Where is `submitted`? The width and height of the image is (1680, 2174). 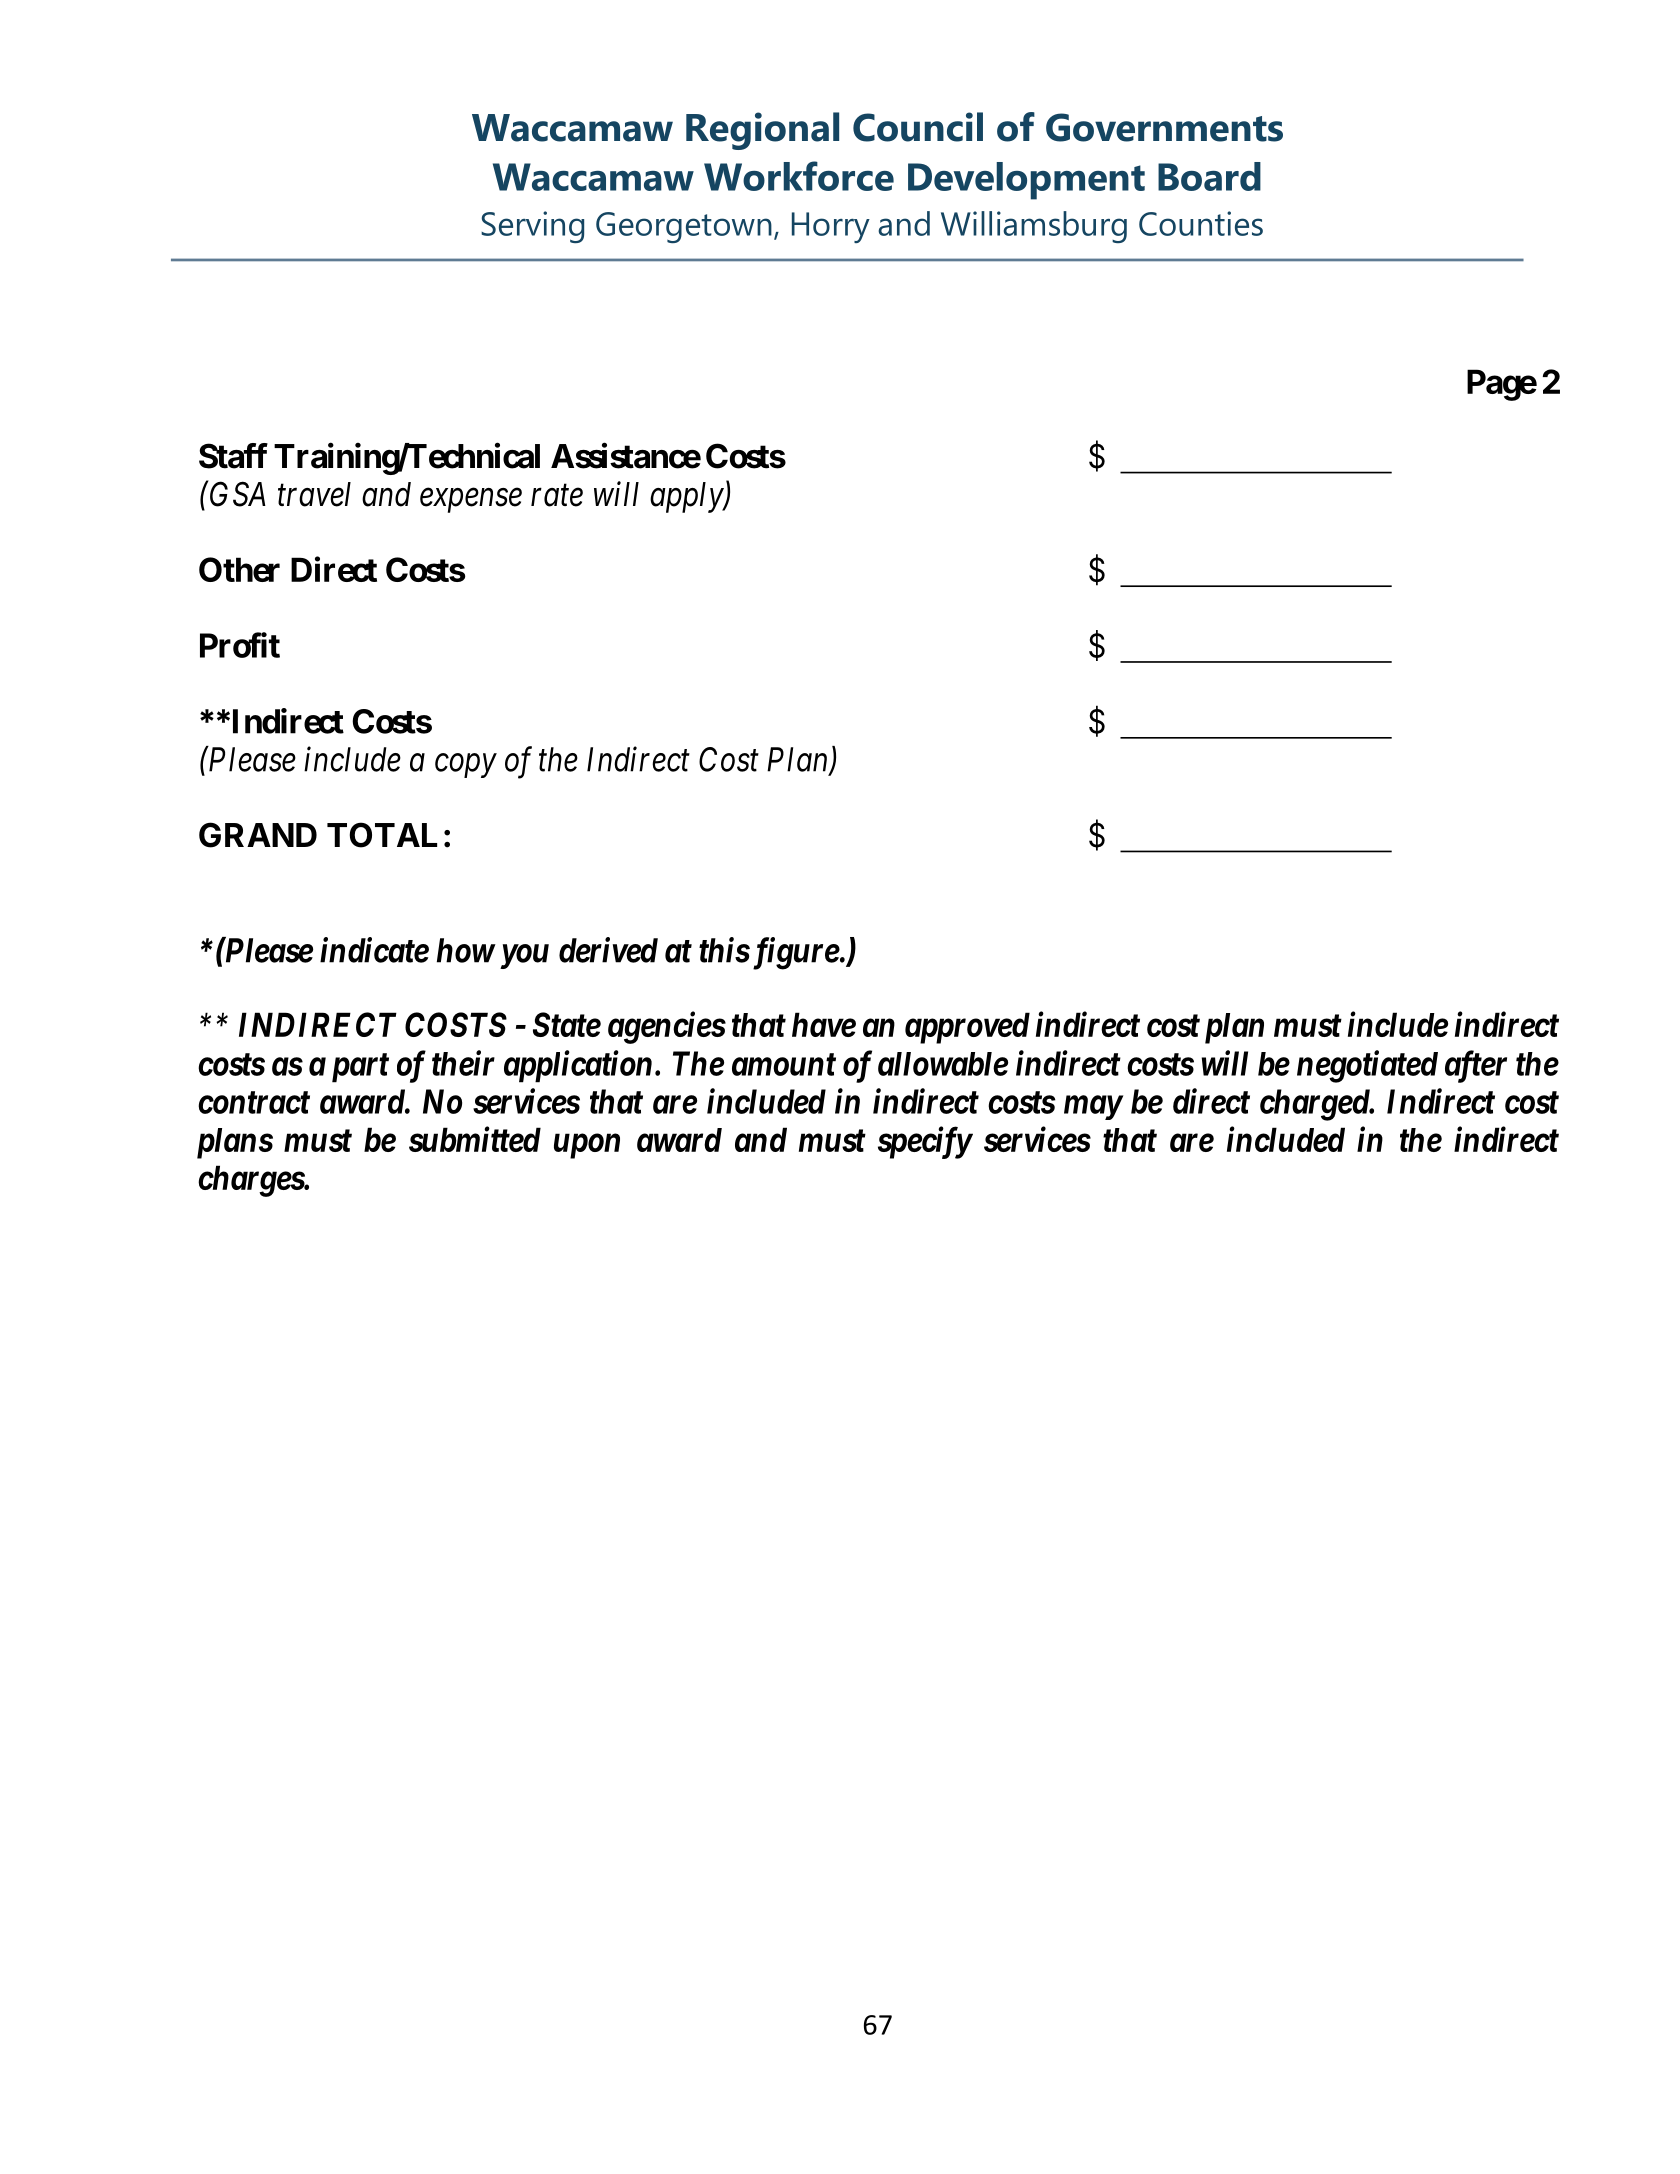
submitted is located at coordinates (475, 1139).
